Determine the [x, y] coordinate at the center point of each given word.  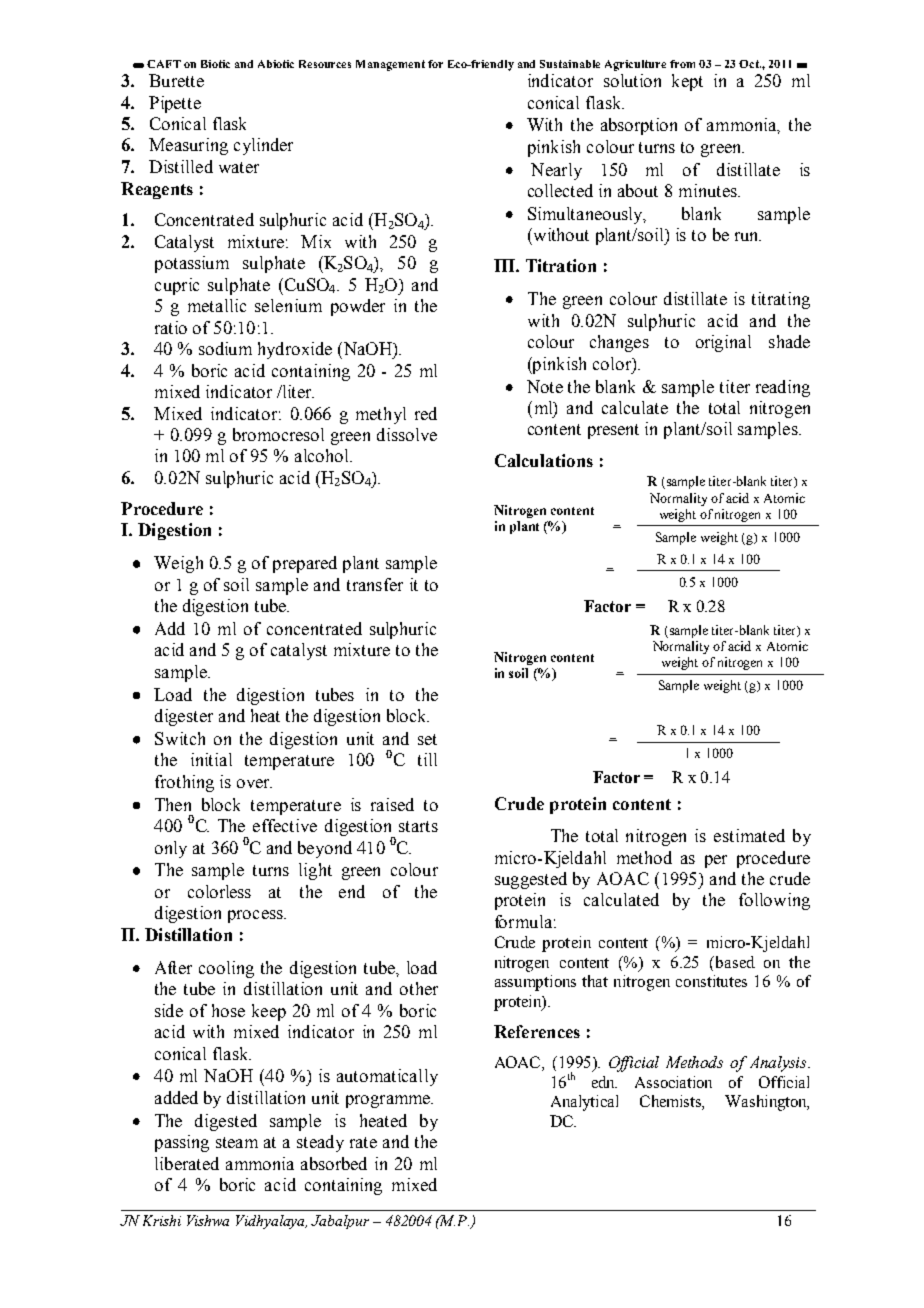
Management [390, 65]
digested [226, 1122]
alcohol [323, 455]
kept [687, 82]
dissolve [407, 434]
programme [389, 1101]
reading [783, 388]
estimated [749, 835]
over [254, 783]
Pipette [175, 104]
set [427, 739]
